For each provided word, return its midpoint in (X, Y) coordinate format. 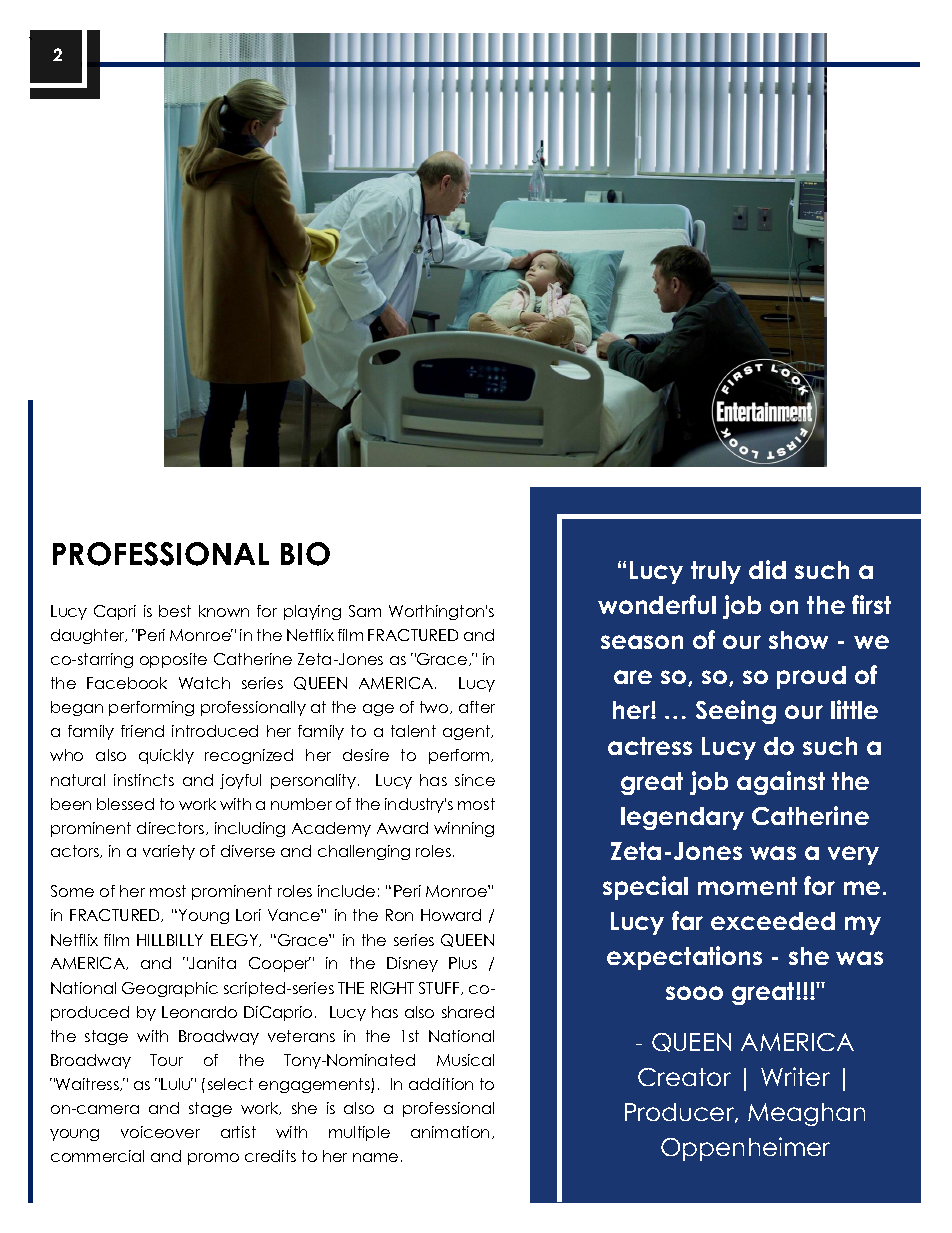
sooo (694, 993)
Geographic (170, 989)
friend (142, 731)
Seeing (736, 712)
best (175, 611)
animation (450, 1132)
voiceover (160, 1132)
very (853, 855)
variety (169, 852)
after (477, 707)
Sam (365, 611)
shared (468, 1012)
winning (464, 829)
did (767, 569)
